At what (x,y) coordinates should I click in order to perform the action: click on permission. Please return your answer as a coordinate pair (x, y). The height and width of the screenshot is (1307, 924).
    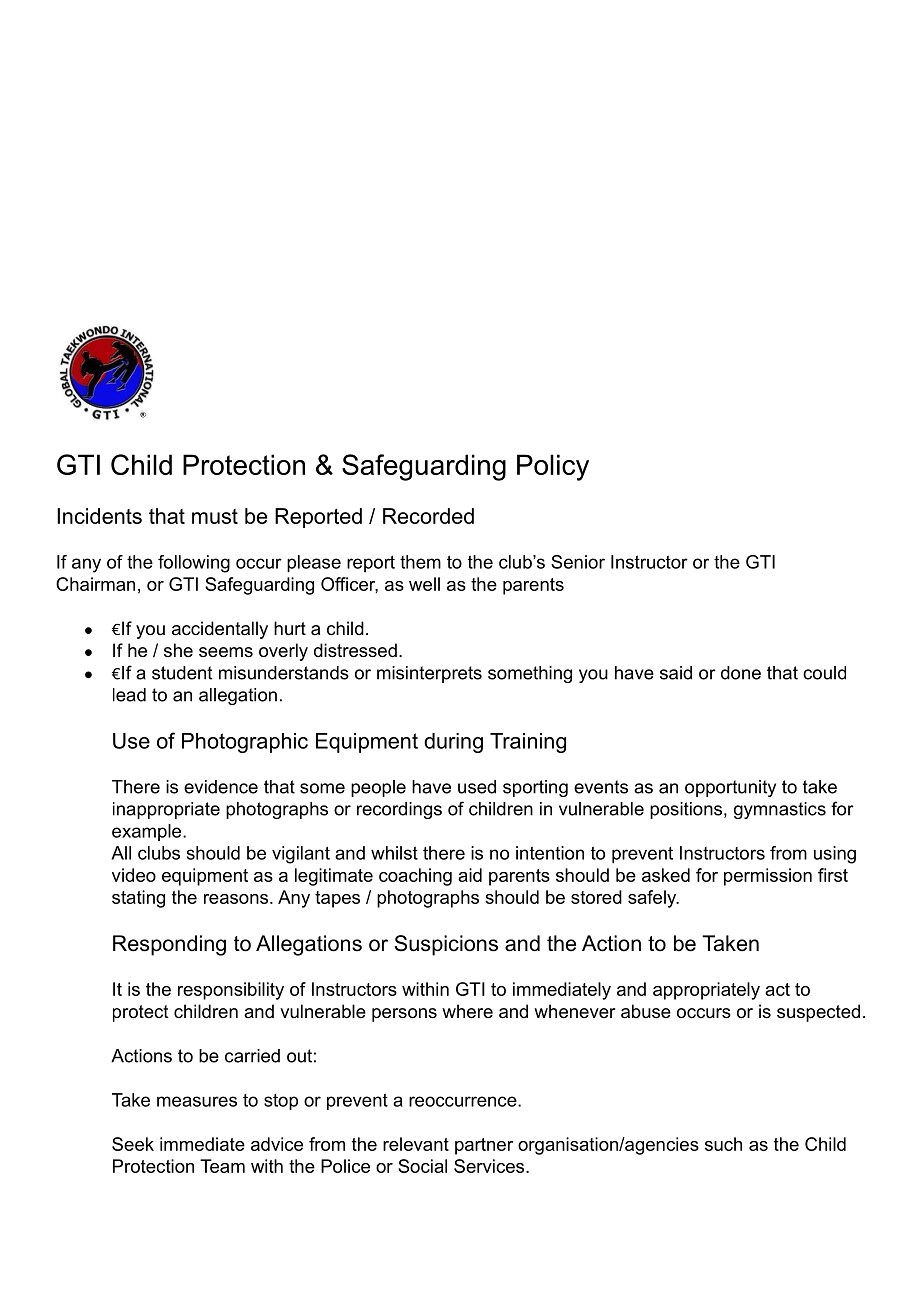
    Looking at the image, I should click on (768, 877).
